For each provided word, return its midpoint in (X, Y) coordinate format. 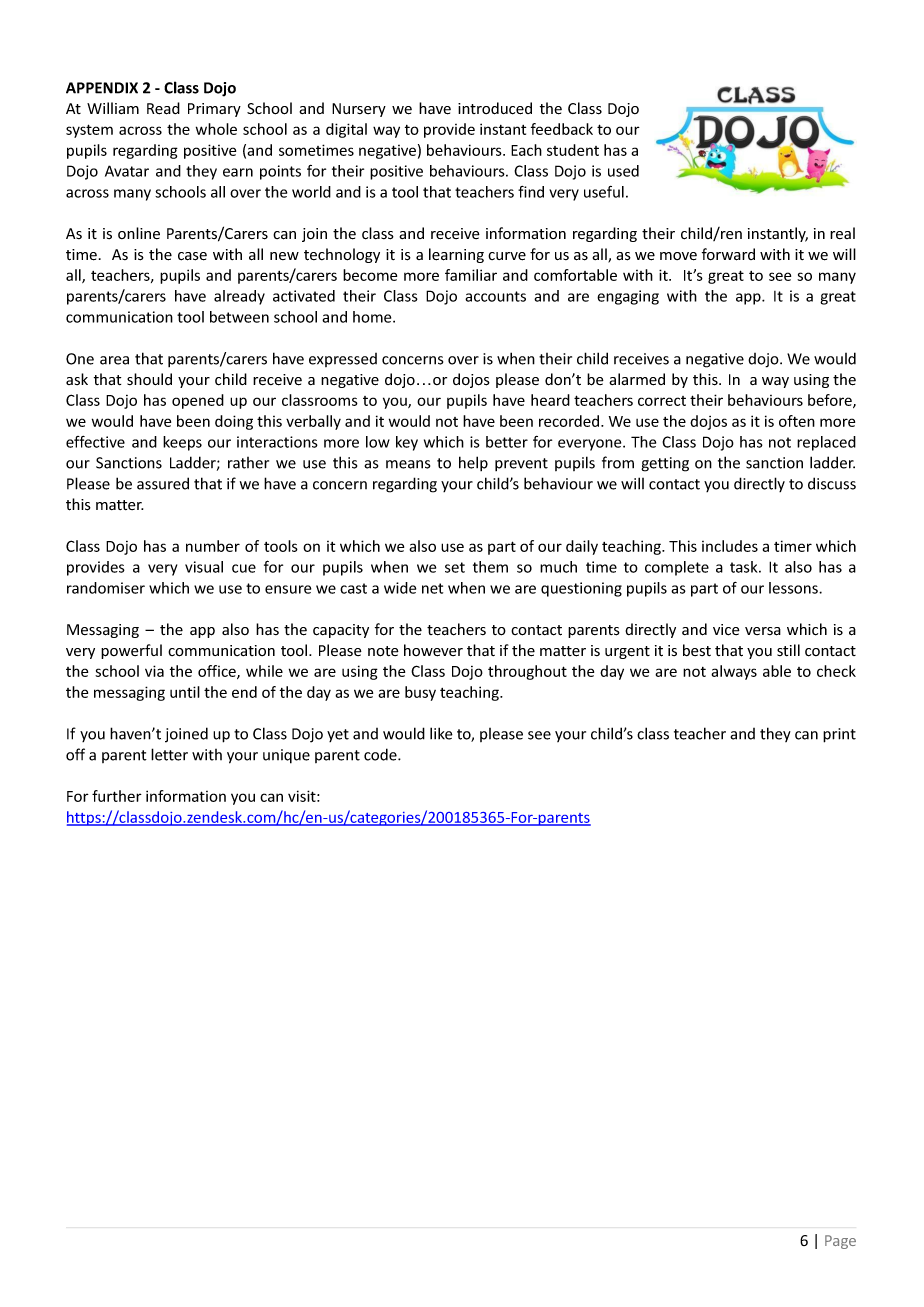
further (117, 796)
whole (216, 129)
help (473, 463)
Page (840, 1242)
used (623, 171)
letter (169, 754)
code (381, 754)
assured (163, 483)
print (839, 735)
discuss (832, 483)
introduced (495, 108)
